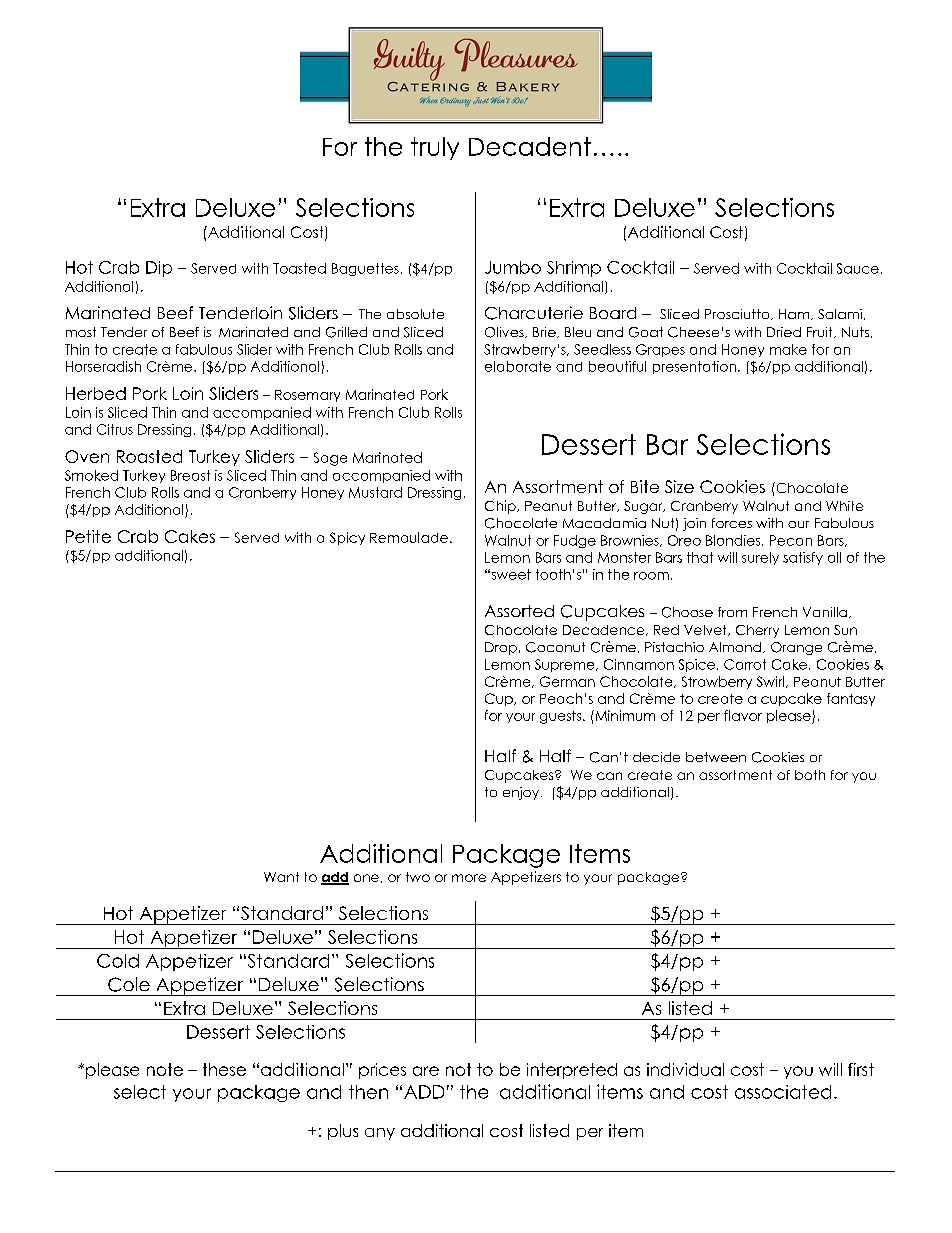  Describe the element at coordinates (190, 475) in the screenshot. I see `Breast` at that location.
